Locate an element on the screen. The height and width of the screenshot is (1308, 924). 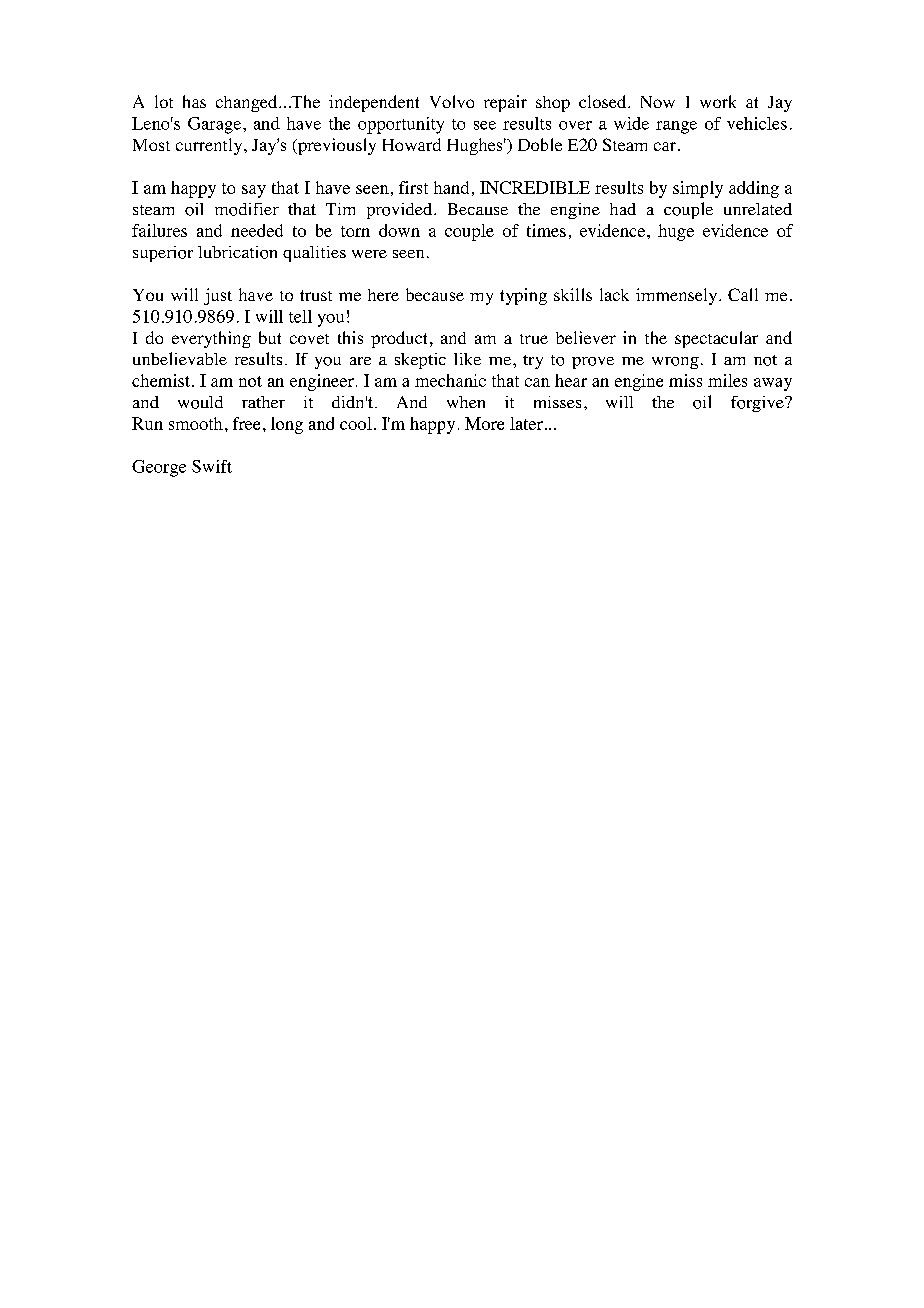
just is located at coordinates (218, 296).
